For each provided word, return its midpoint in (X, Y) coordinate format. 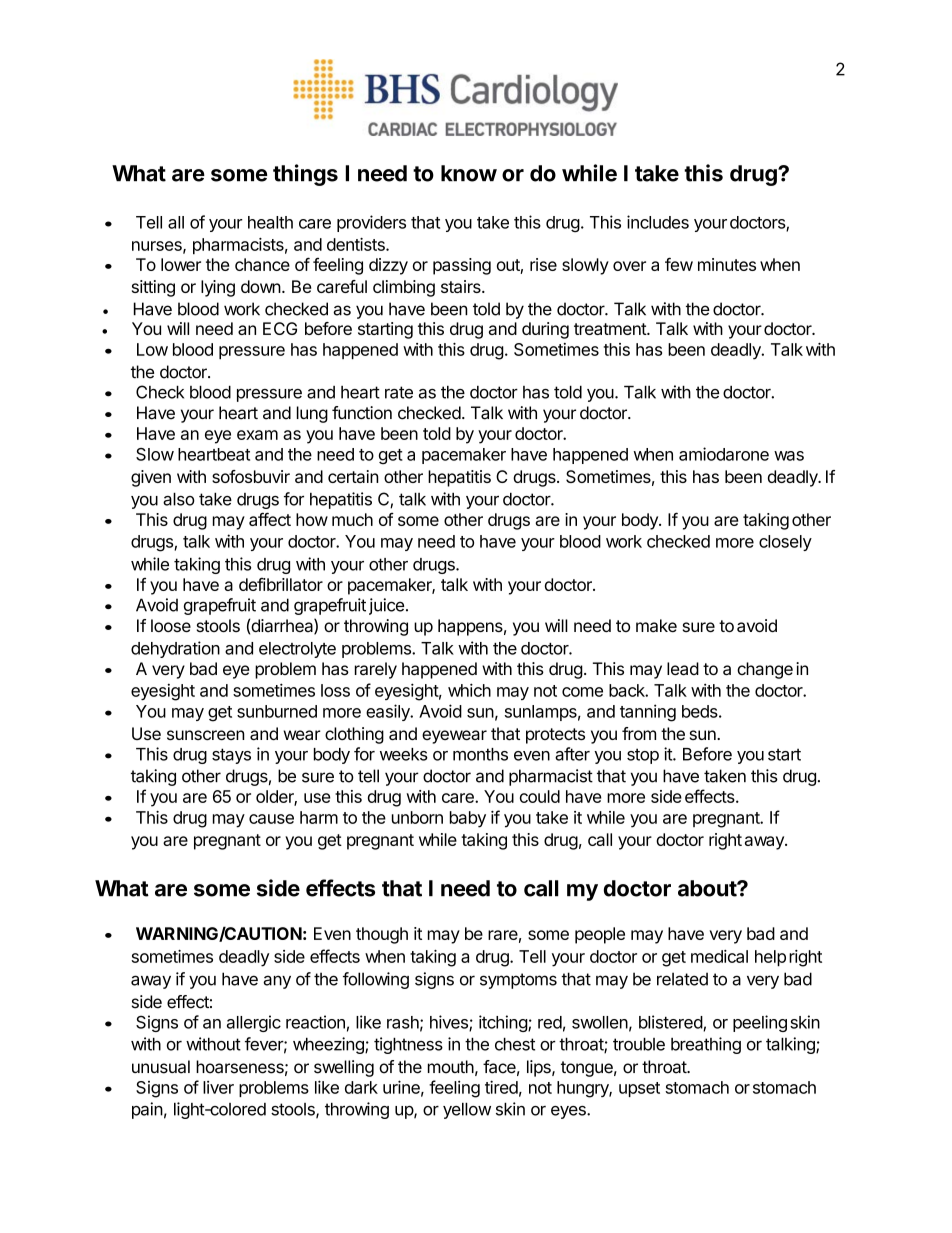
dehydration (175, 649)
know (469, 173)
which (469, 690)
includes (658, 222)
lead (683, 669)
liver (218, 1087)
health (270, 222)
